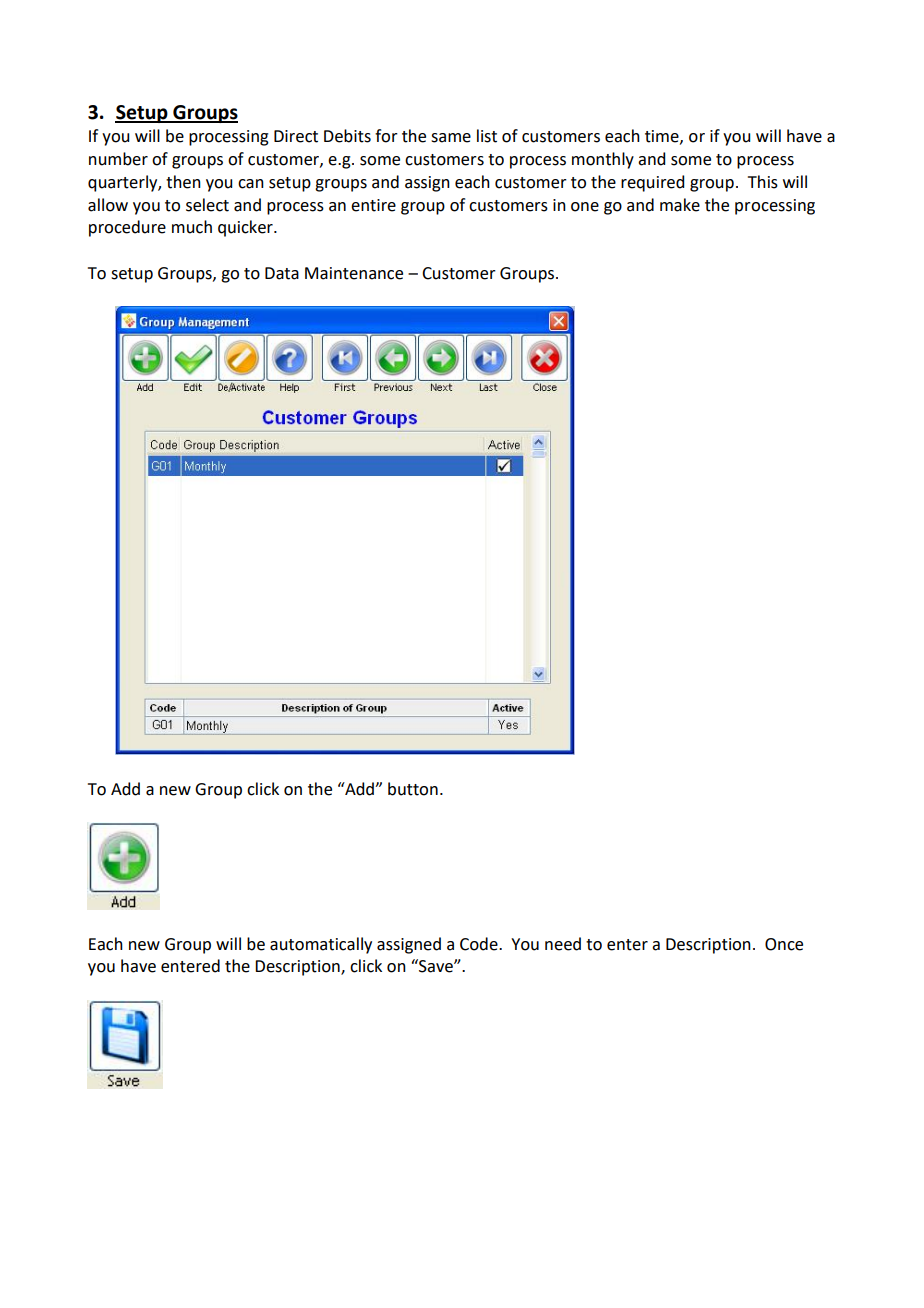  Describe the element at coordinates (563, 944) in the image. I see `need` at that location.
